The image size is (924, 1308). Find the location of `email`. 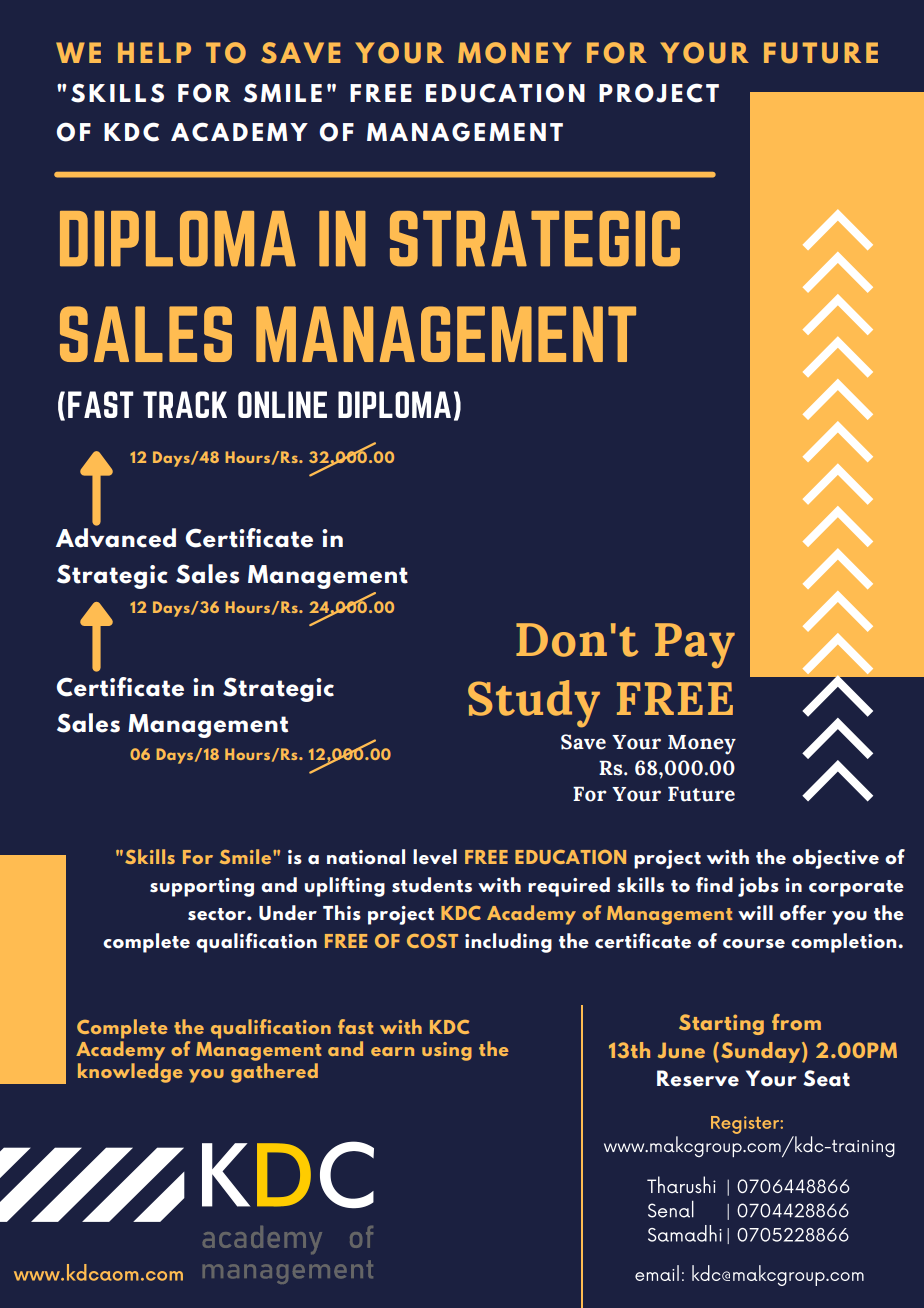

email is located at coordinates (657, 1273).
